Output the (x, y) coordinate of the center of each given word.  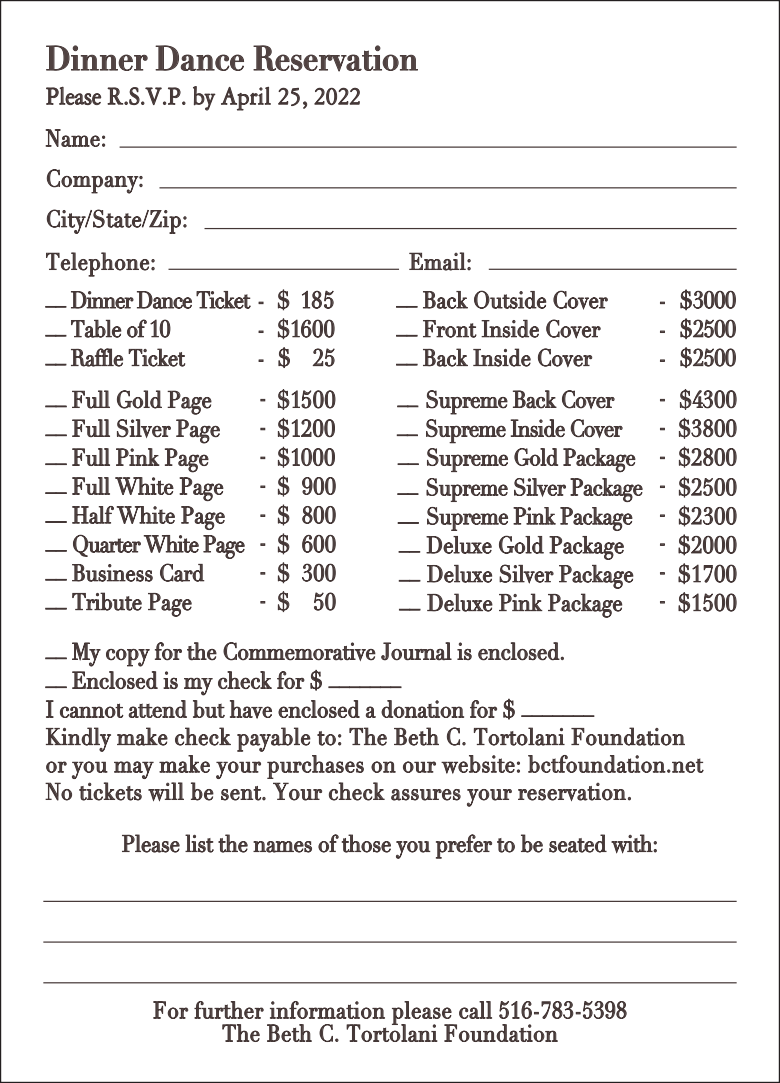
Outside (510, 299)
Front (450, 329)
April (246, 99)
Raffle (97, 357)
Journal (416, 651)
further (229, 1010)
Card (182, 572)
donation (422, 709)
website (478, 764)
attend (157, 709)
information (327, 1010)
